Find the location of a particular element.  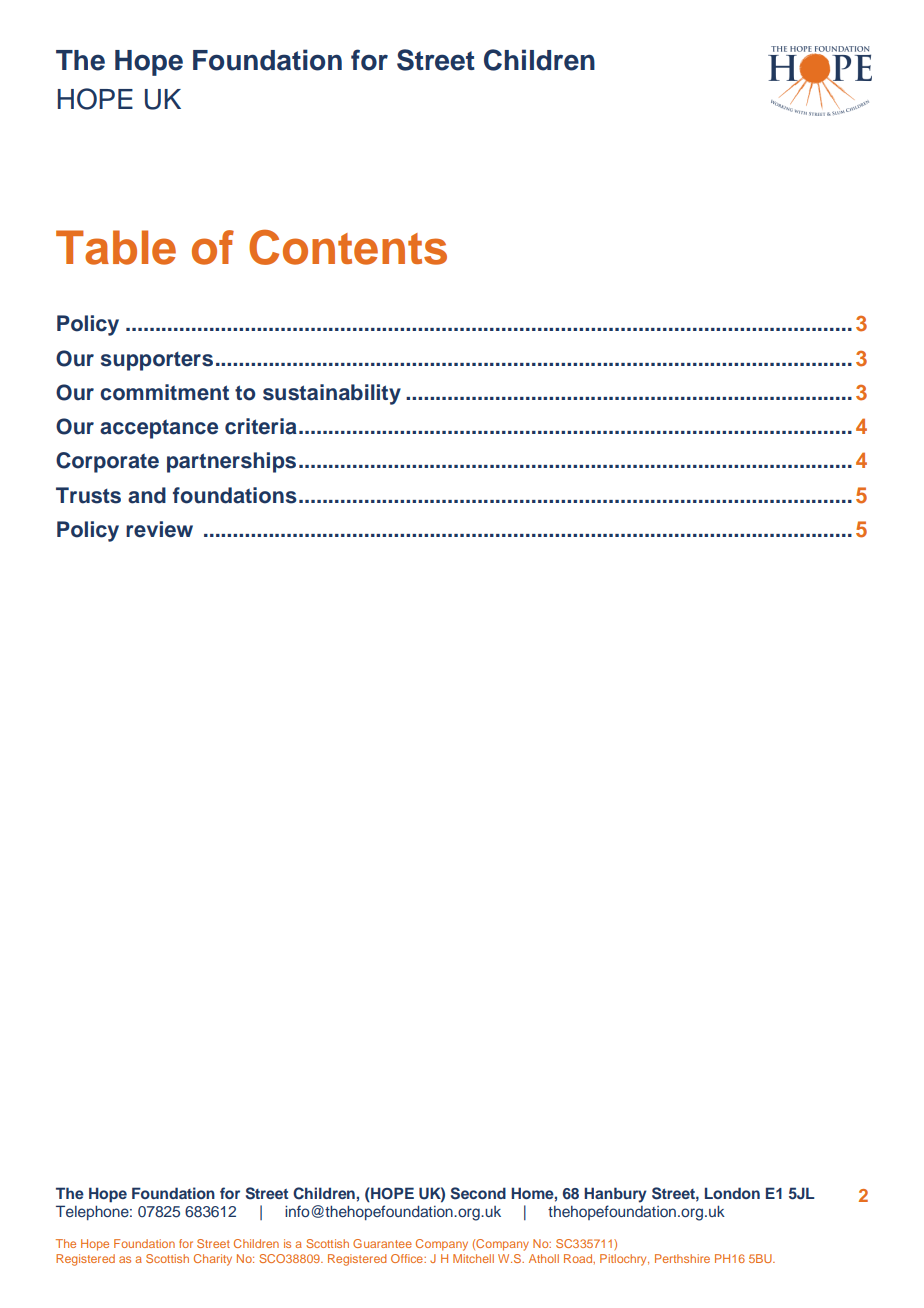

and is located at coordinates (147, 495).
